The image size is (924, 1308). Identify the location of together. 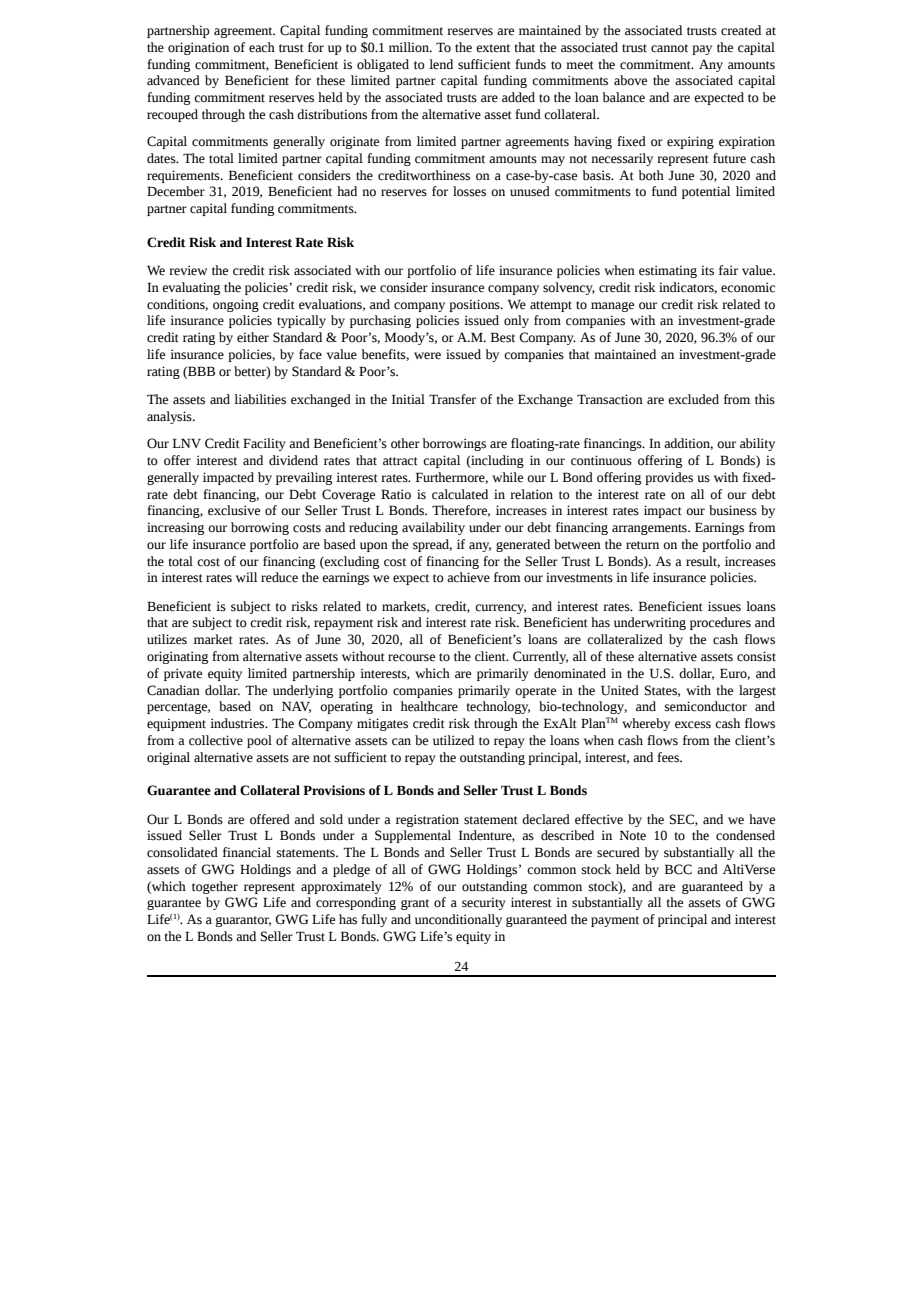
(215, 887).
